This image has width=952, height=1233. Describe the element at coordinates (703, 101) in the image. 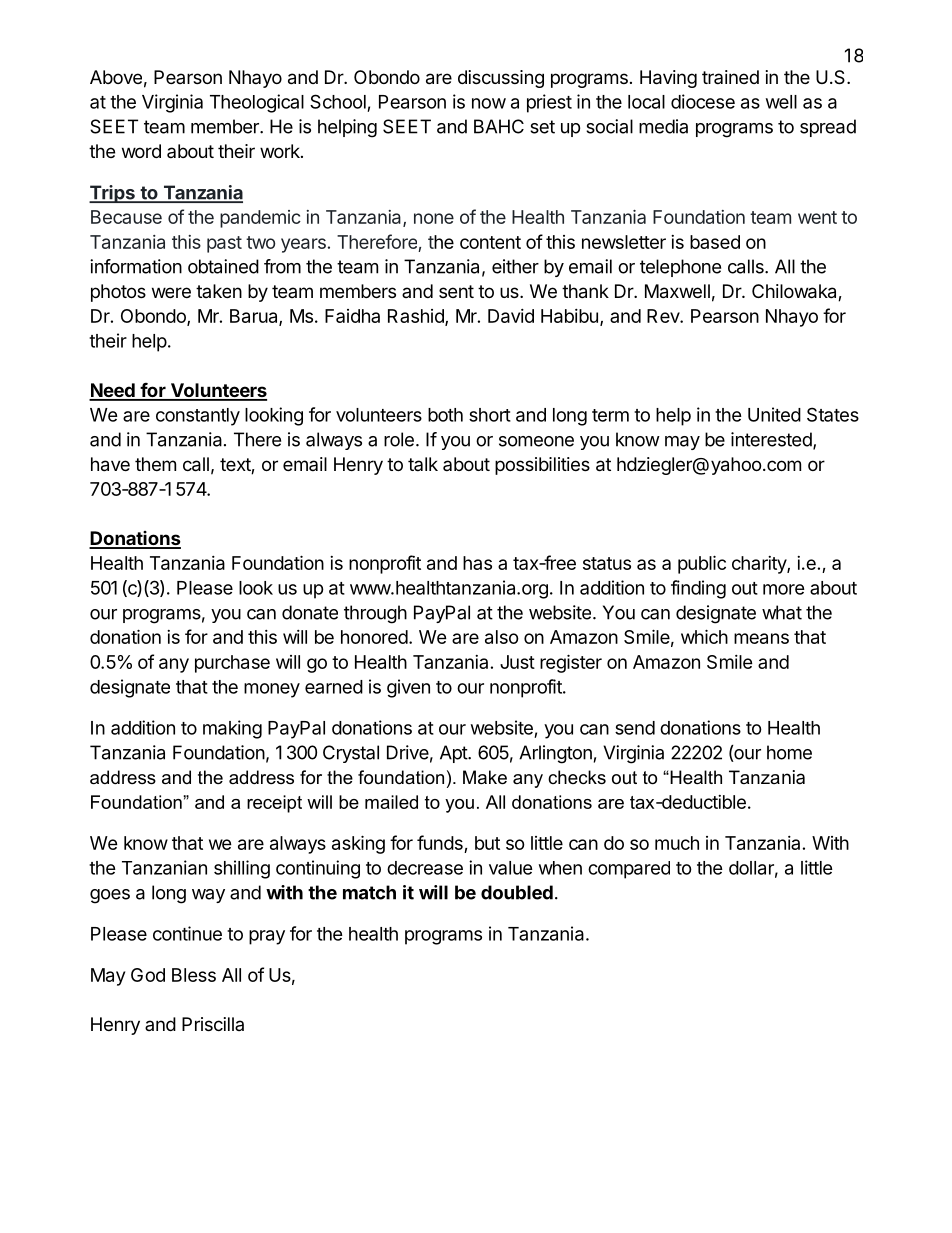

I see `diocese` at that location.
